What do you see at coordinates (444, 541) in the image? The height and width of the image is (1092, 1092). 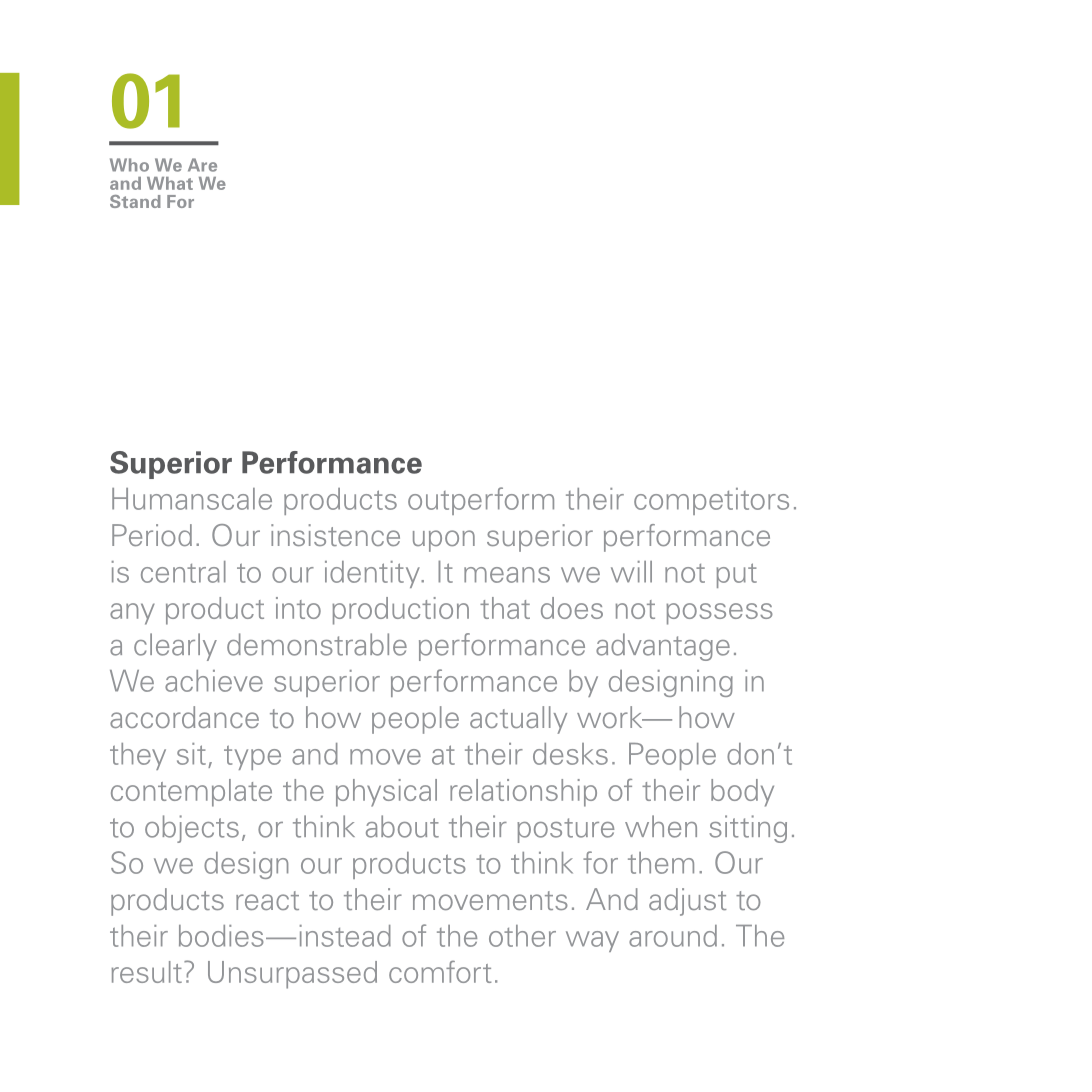 I see `upon` at bounding box center [444, 541].
